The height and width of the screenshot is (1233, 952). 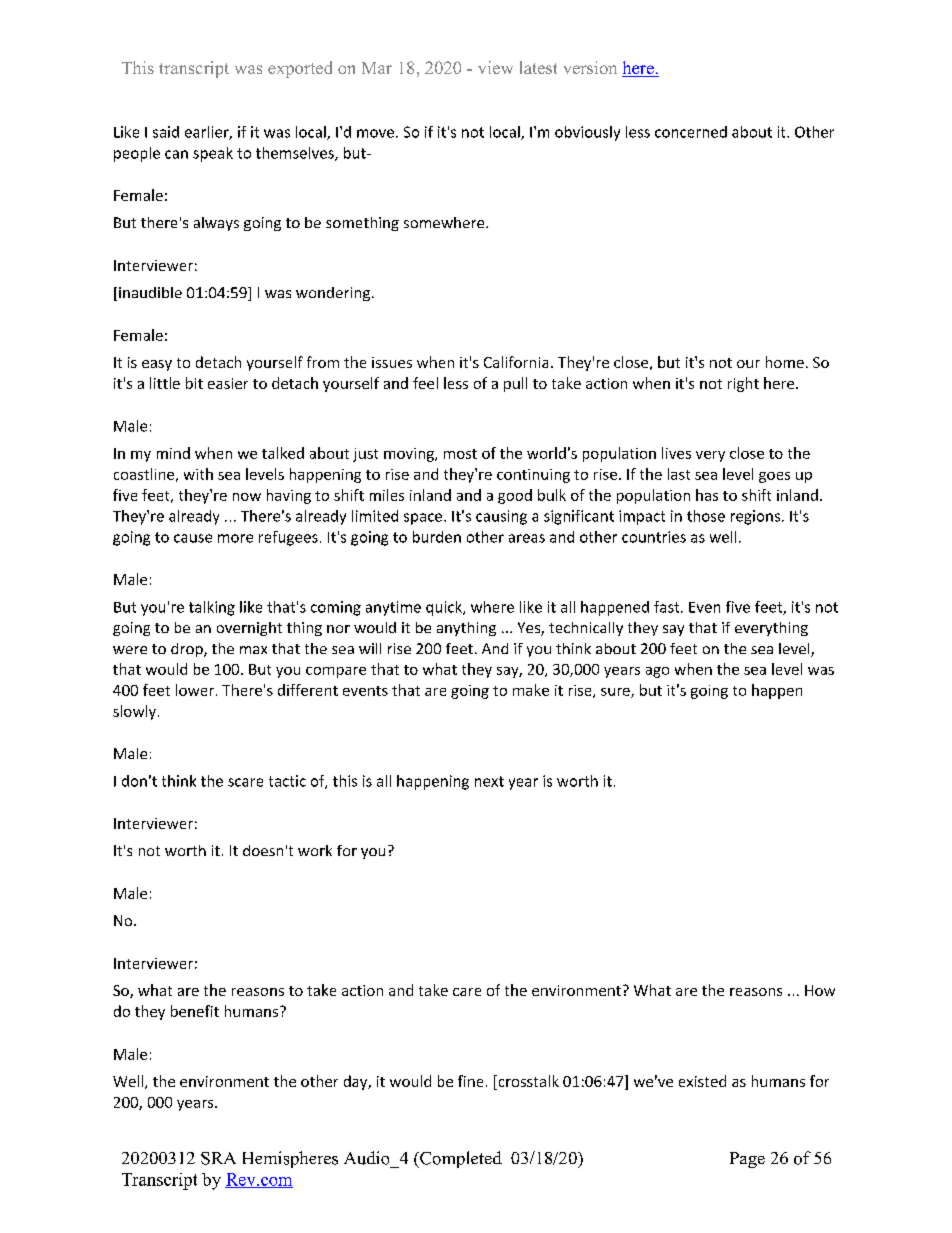 What do you see at coordinates (538, 67) in the screenshot?
I see `latest` at bounding box center [538, 67].
